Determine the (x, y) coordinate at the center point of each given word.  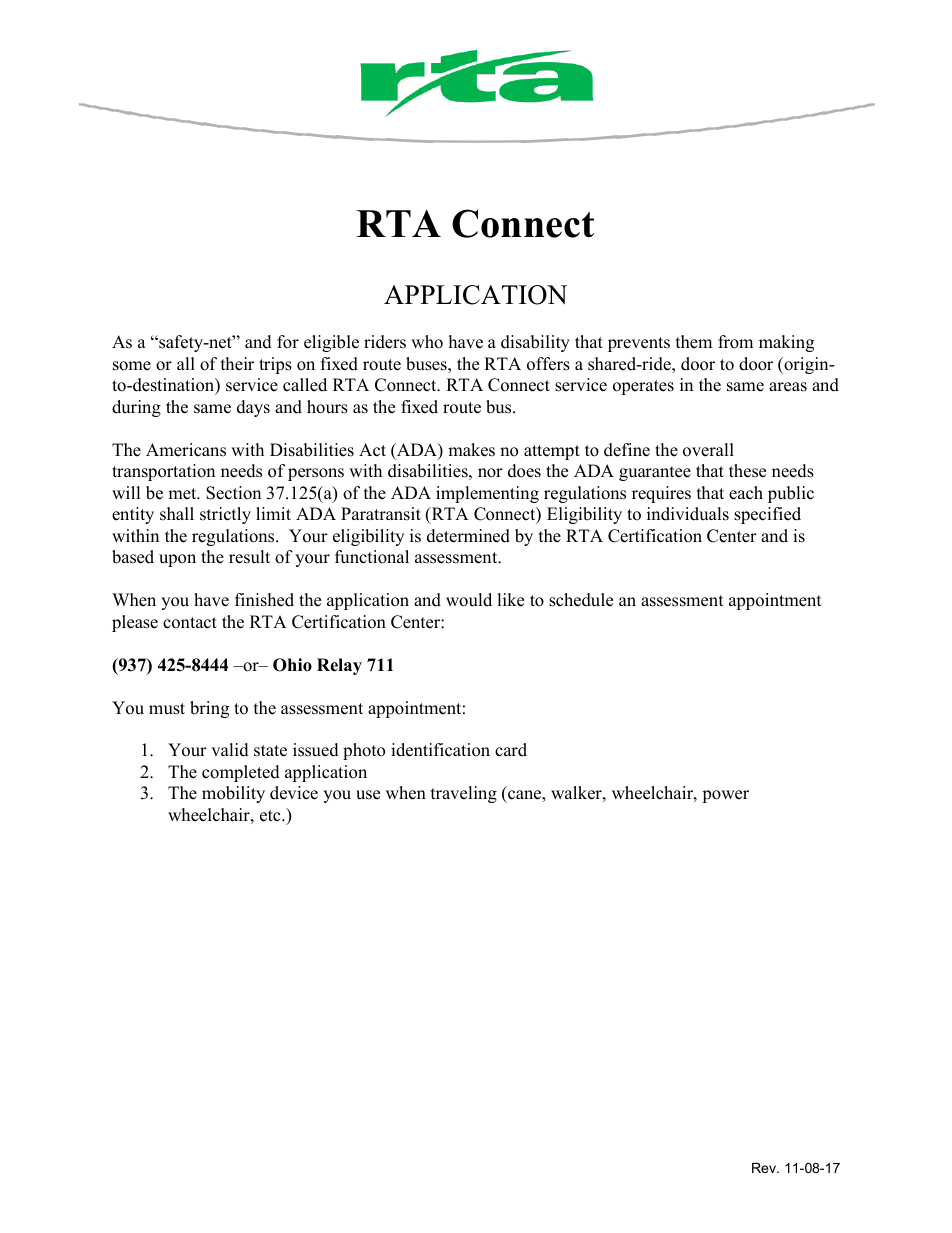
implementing (487, 494)
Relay (339, 666)
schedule (581, 600)
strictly (225, 515)
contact (190, 623)
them (694, 342)
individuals (688, 514)
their (237, 364)
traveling (464, 794)
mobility (233, 794)
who (427, 342)
